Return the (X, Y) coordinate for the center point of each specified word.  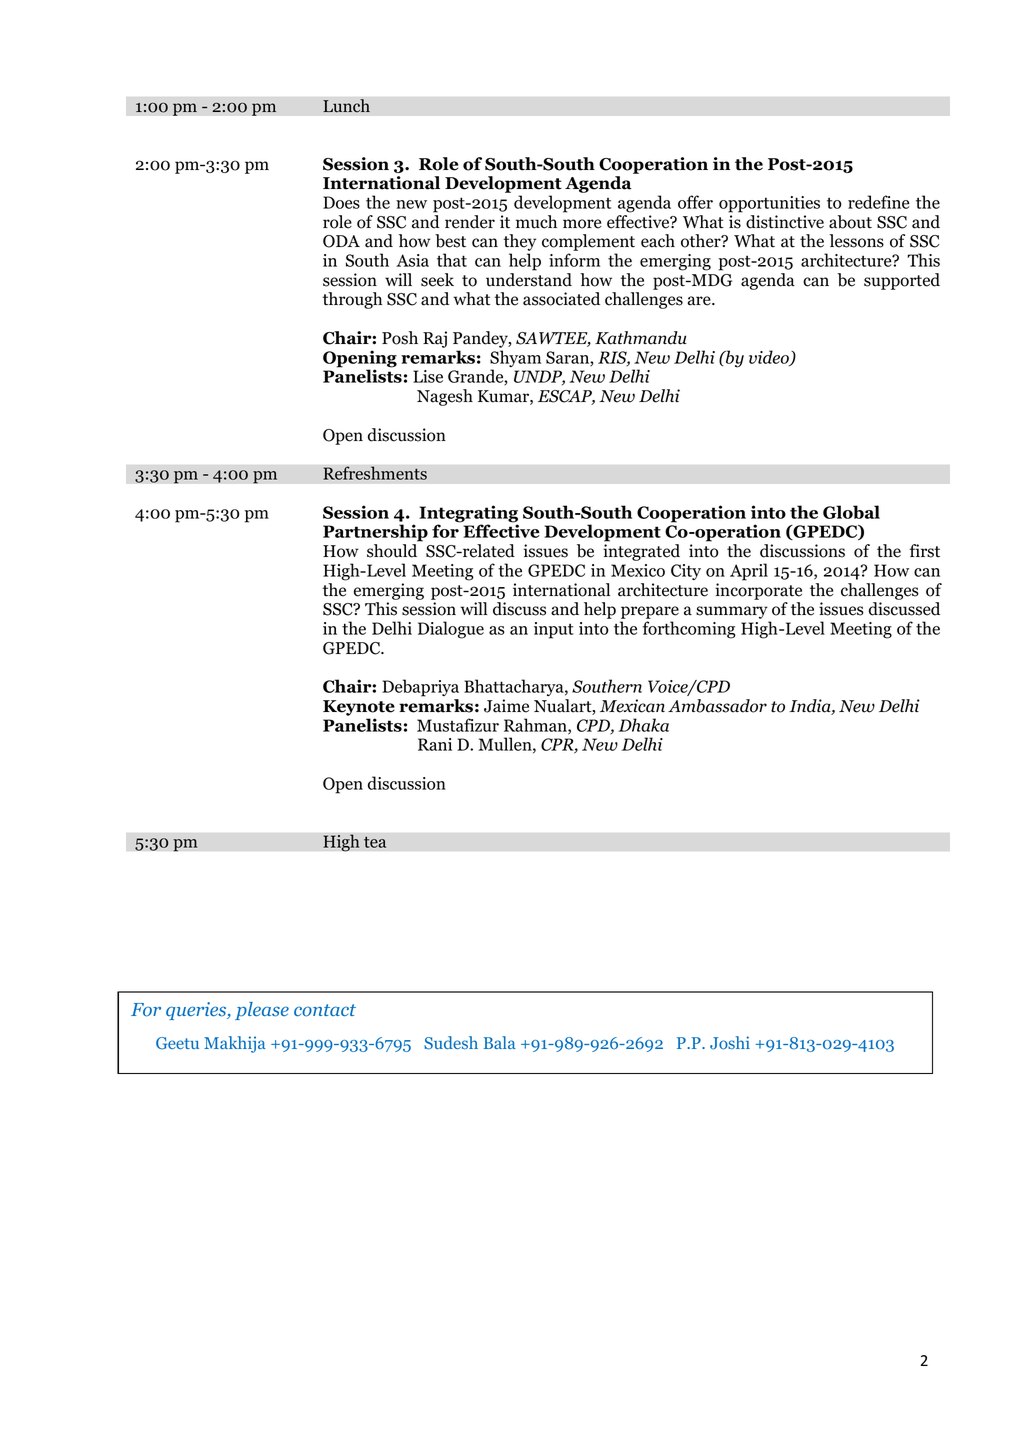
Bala (500, 1042)
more (582, 224)
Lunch (346, 106)
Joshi (730, 1043)
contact (325, 1010)
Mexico (638, 570)
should (392, 551)
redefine (878, 202)
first (924, 551)
